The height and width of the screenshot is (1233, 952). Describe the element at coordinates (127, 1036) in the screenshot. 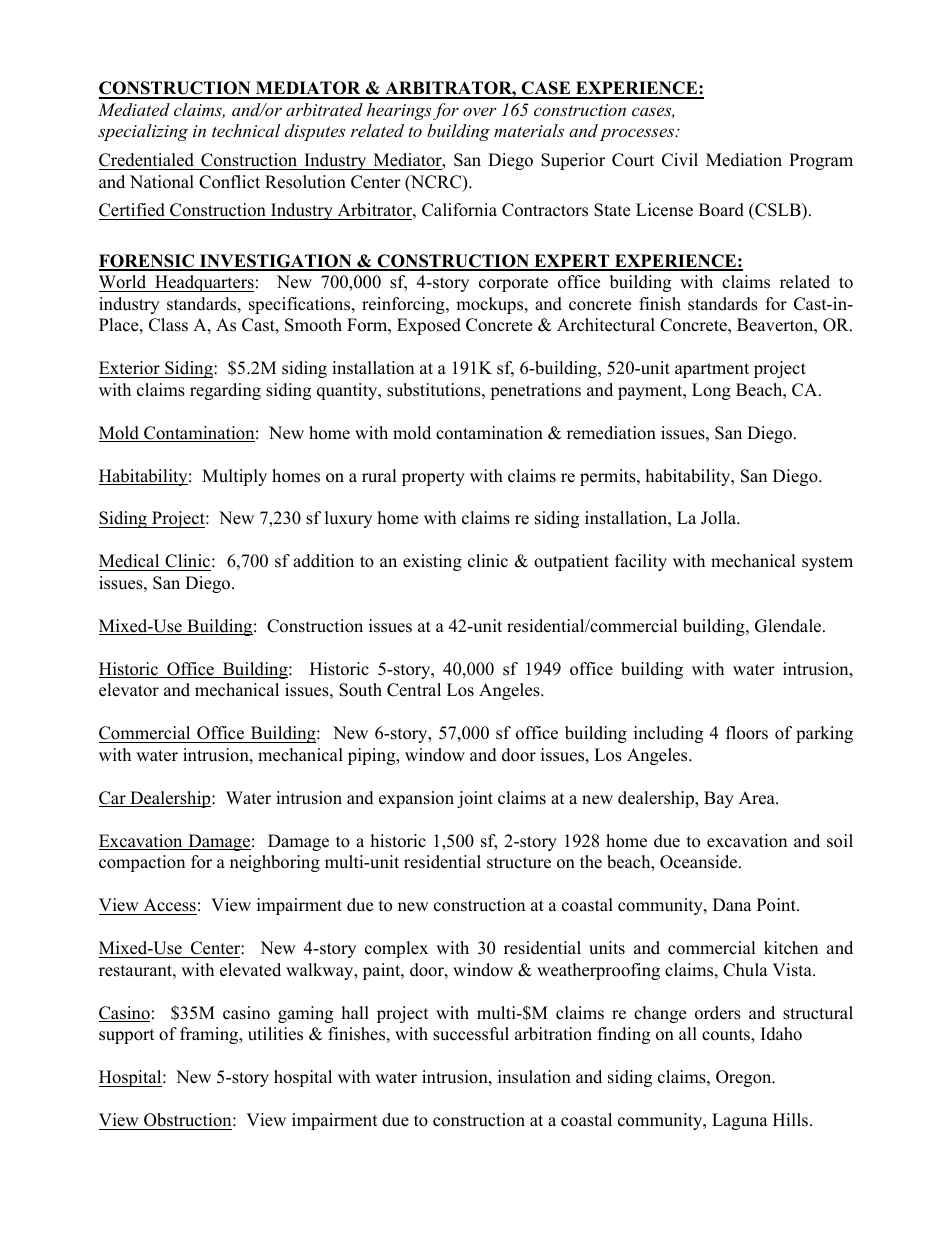

I see `support` at that location.
